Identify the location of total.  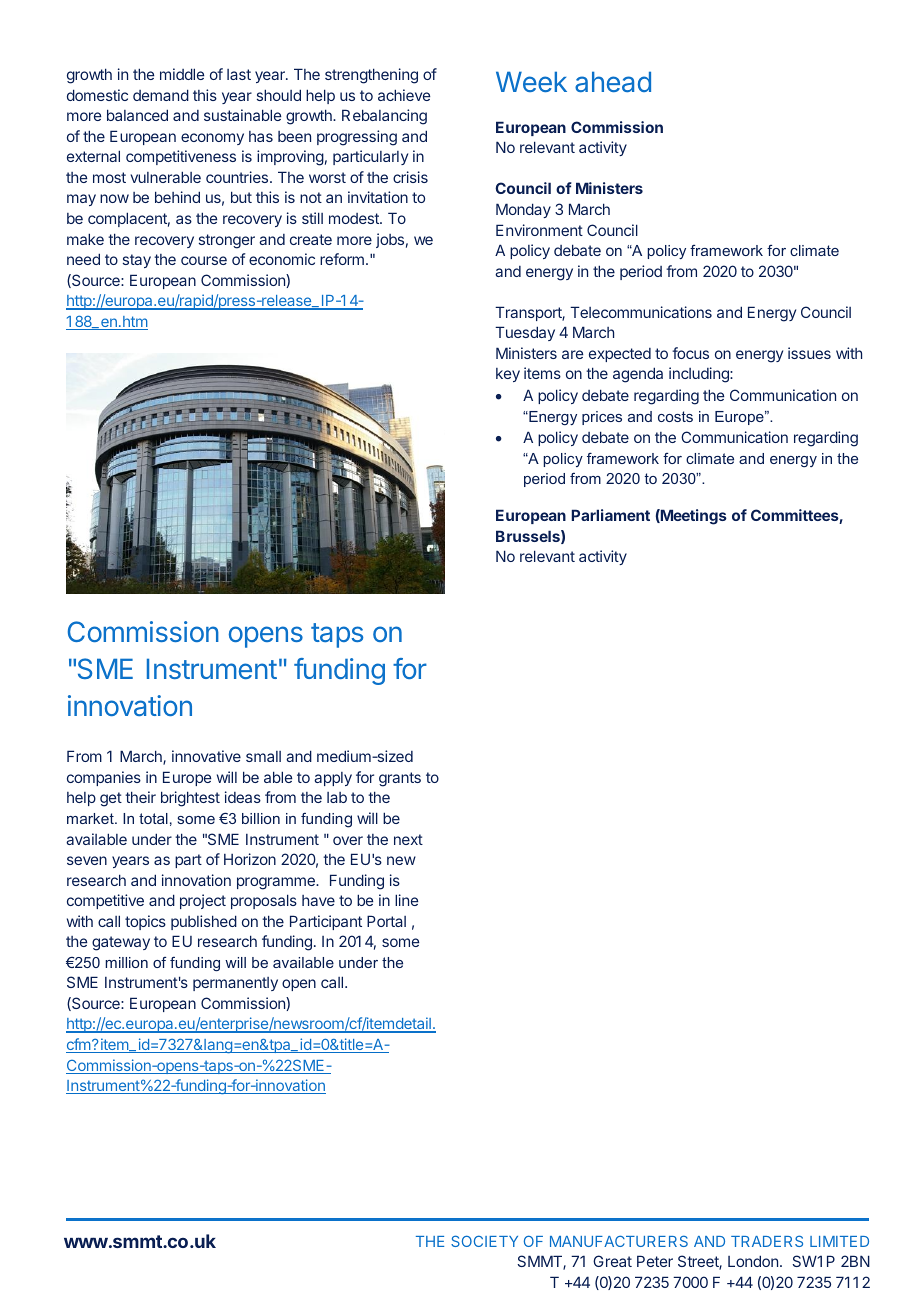
(153, 818).
